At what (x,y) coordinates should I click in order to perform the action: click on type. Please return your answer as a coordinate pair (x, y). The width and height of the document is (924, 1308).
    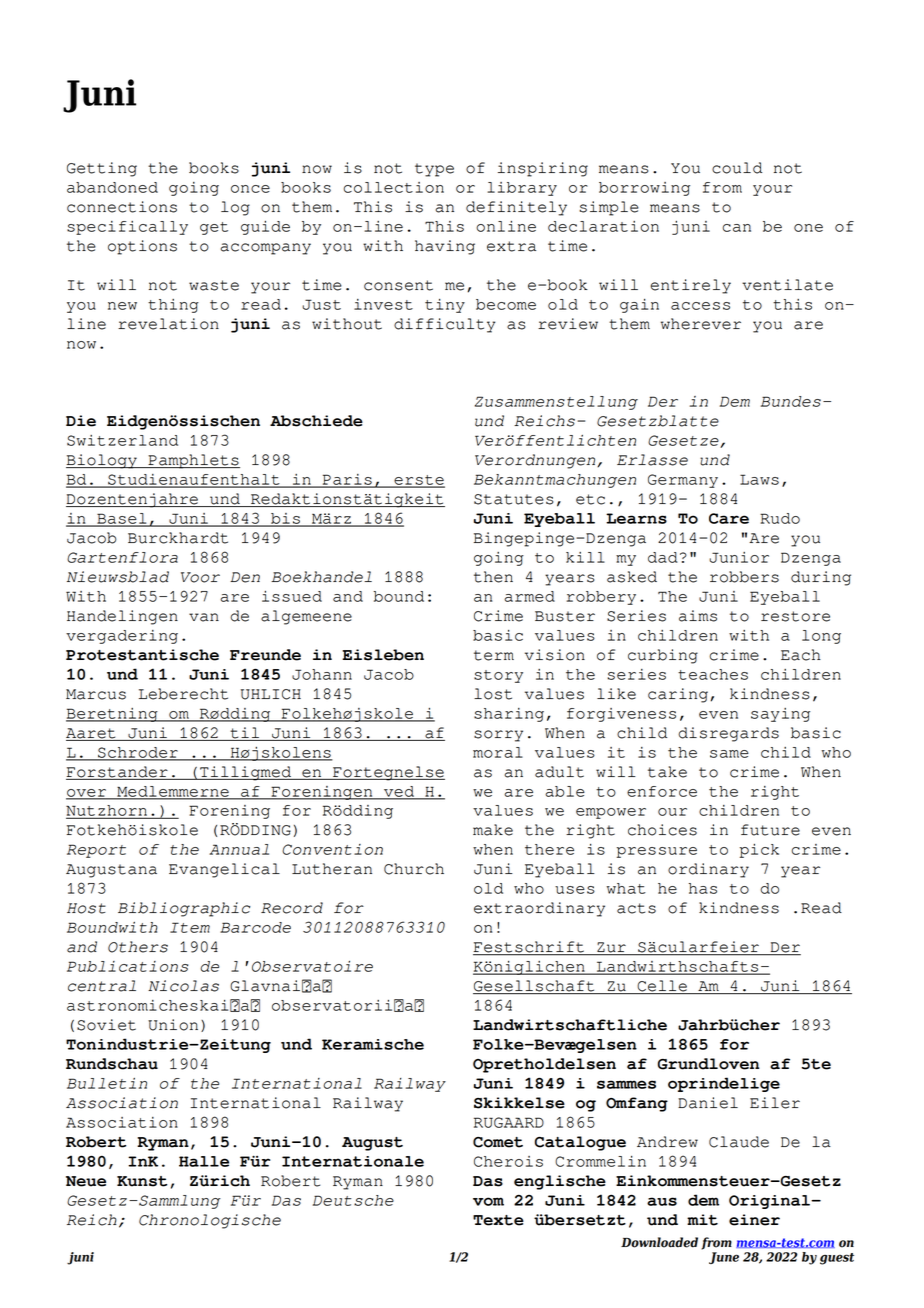
    Looking at the image, I should click on (434, 170).
